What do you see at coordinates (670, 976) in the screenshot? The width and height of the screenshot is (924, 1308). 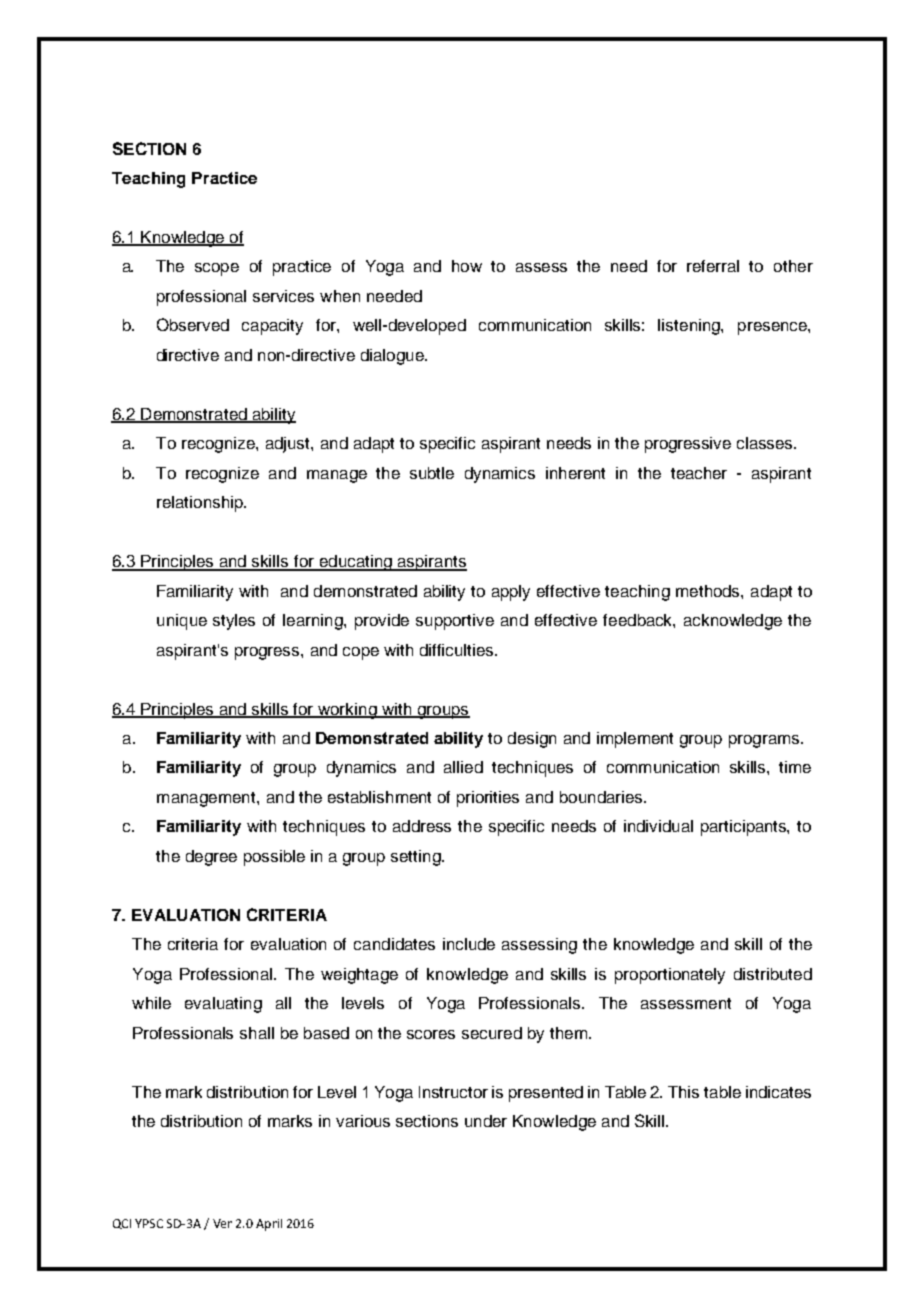 I see `proportionately` at bounding box center [670, 976].
